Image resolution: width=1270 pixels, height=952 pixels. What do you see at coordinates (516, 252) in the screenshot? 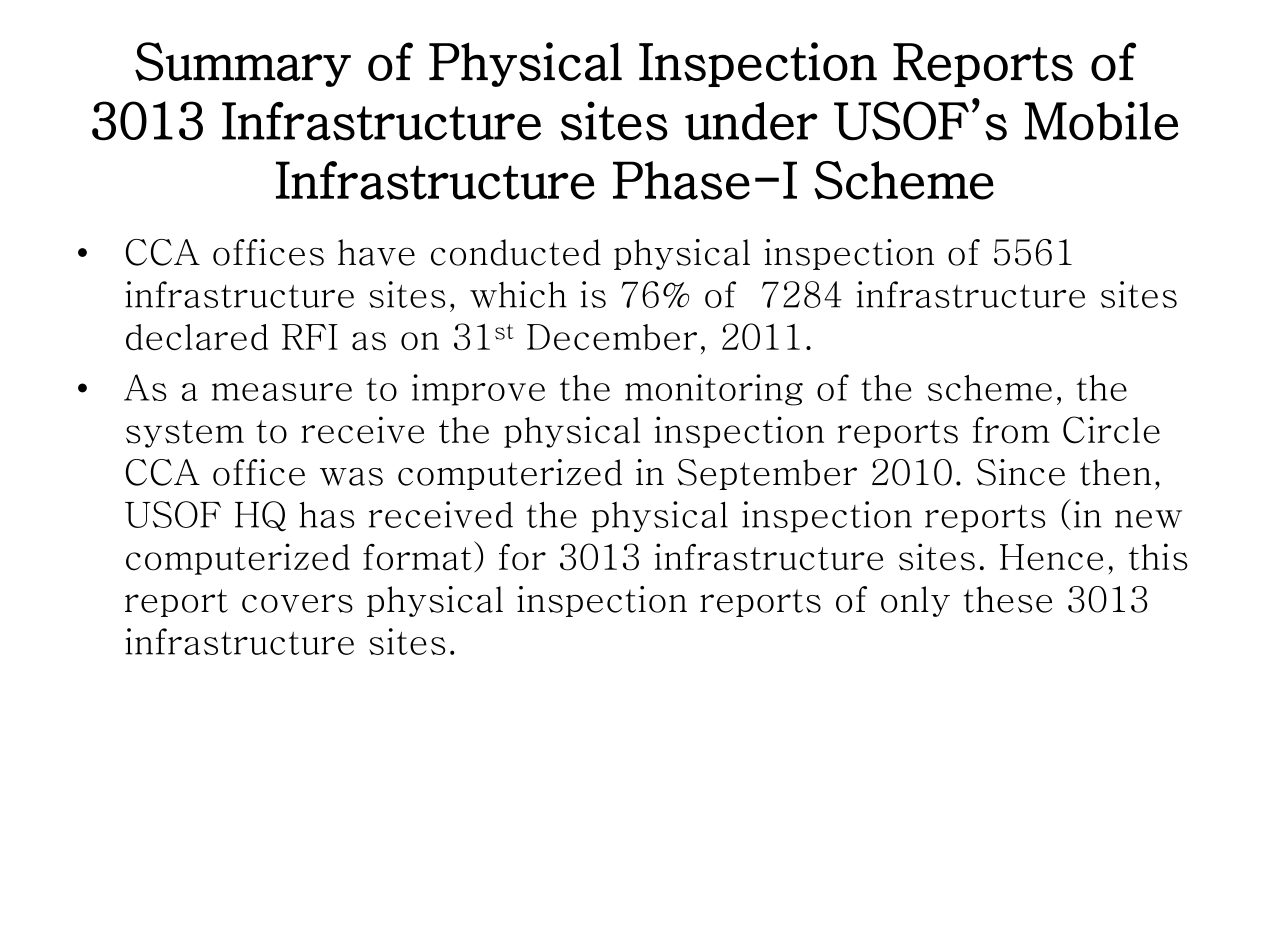
I see `conducted` at bounding box center [516, 252].
